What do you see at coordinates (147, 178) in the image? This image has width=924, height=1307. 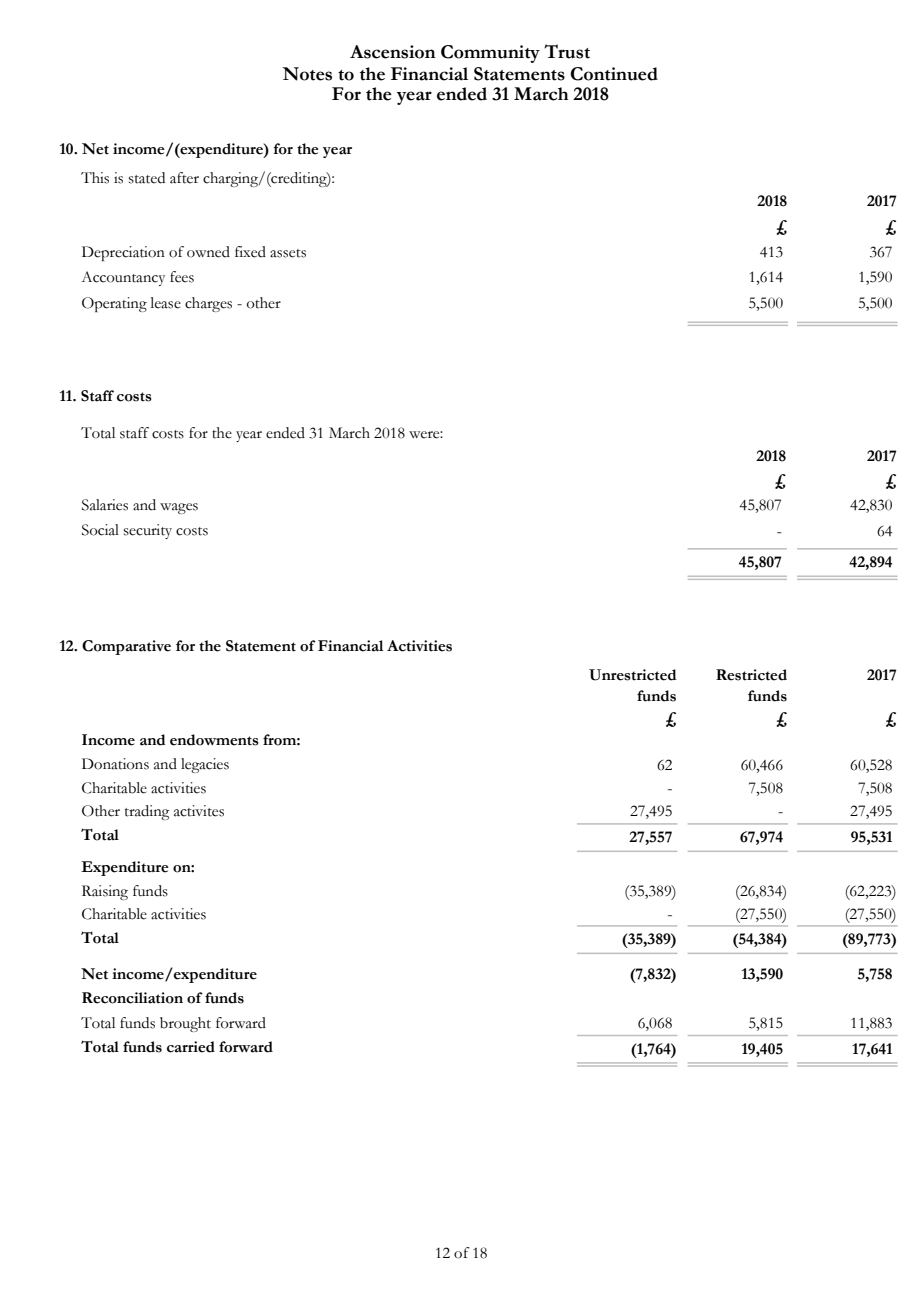 I see `stated` at bounding box center [147, 178].
